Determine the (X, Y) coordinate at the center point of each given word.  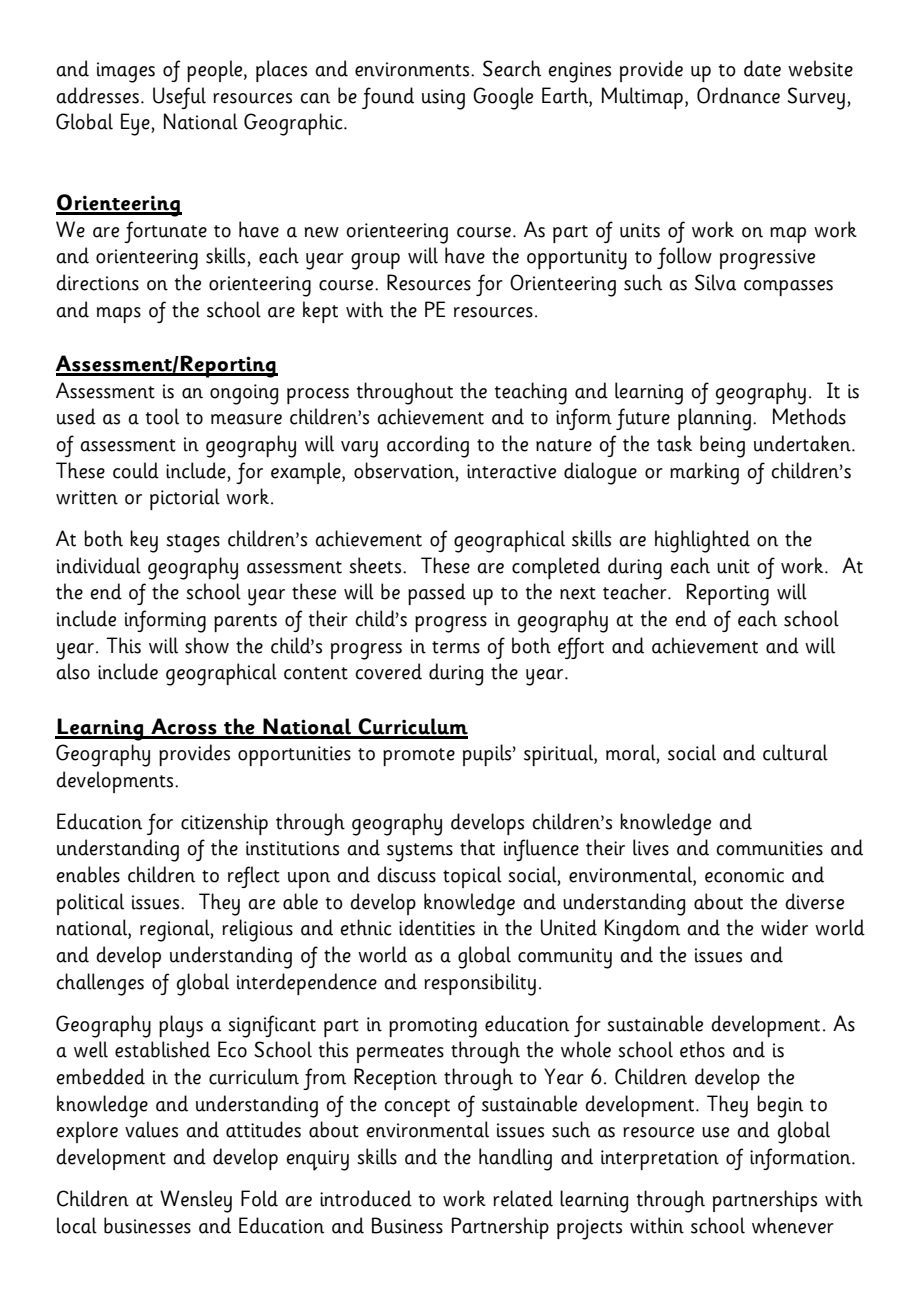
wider (784, 927)
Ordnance (738, 95)
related (523, 1198)
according (428, 446)
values (151, 1129)
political (90, 904)
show (207, 645)
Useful (179, 98)
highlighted (702, 541)
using (443, 99)
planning (714, 419)
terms (456, 647)
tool (162, 416)
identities (437, 927)
